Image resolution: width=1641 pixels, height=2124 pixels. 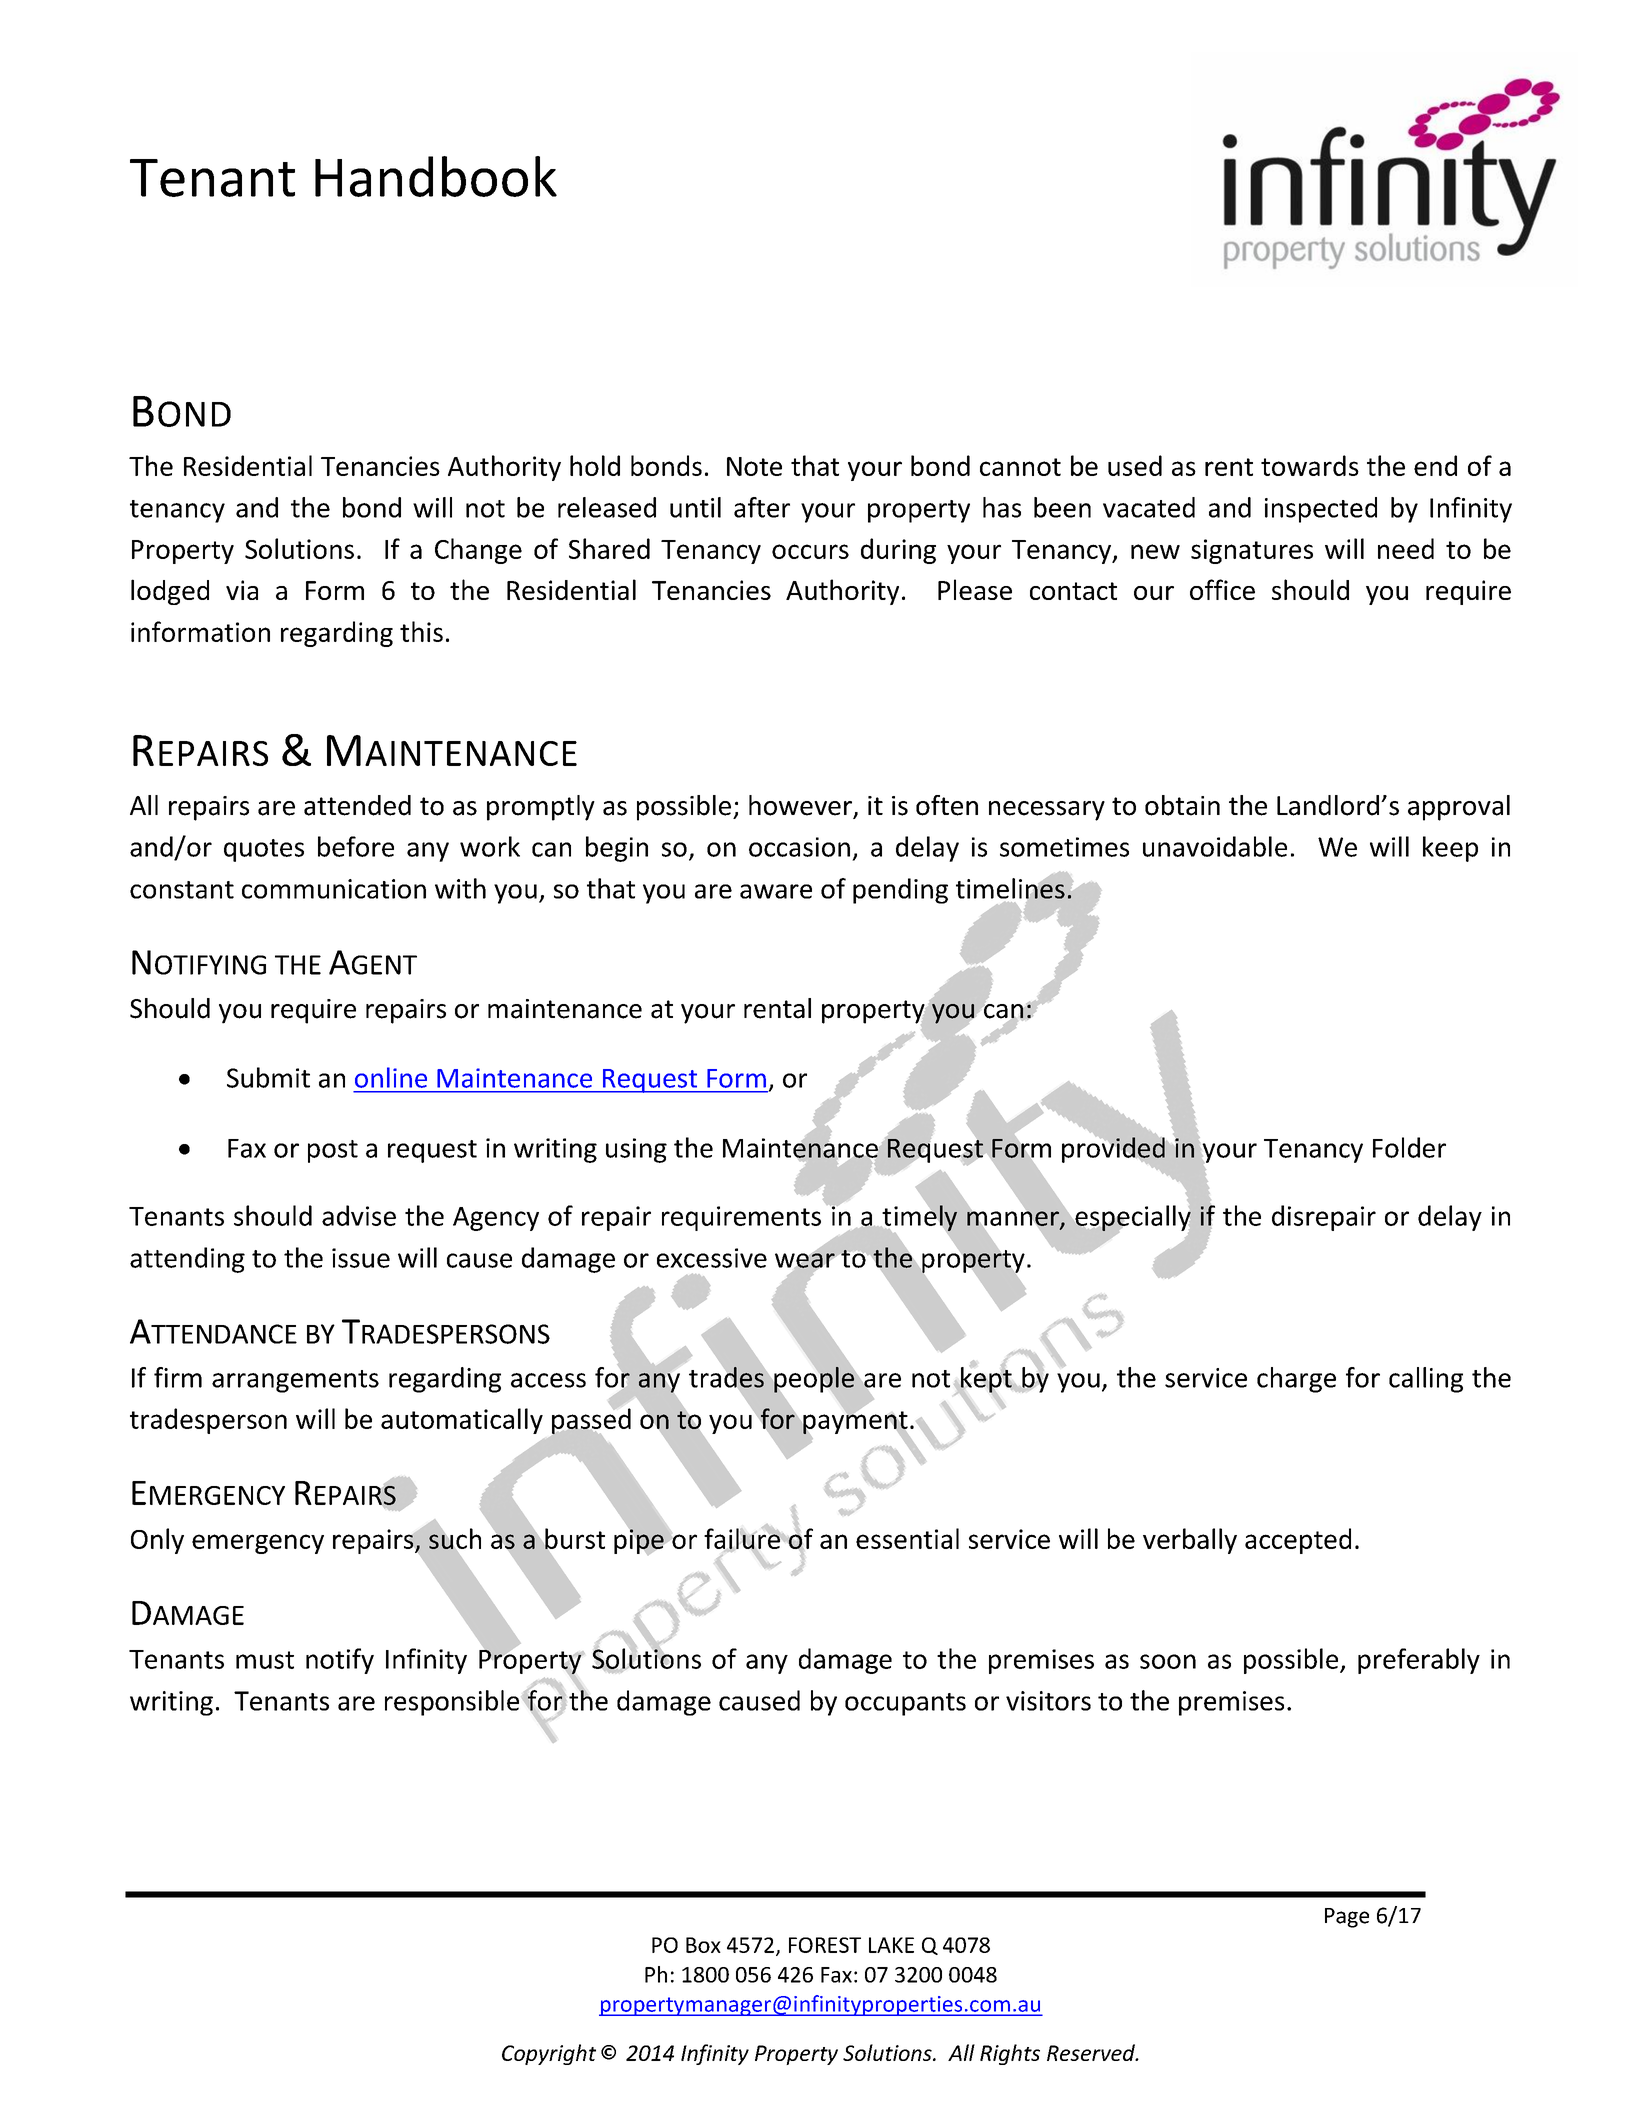 I want to click on Note, so click(x=754, y=466).
